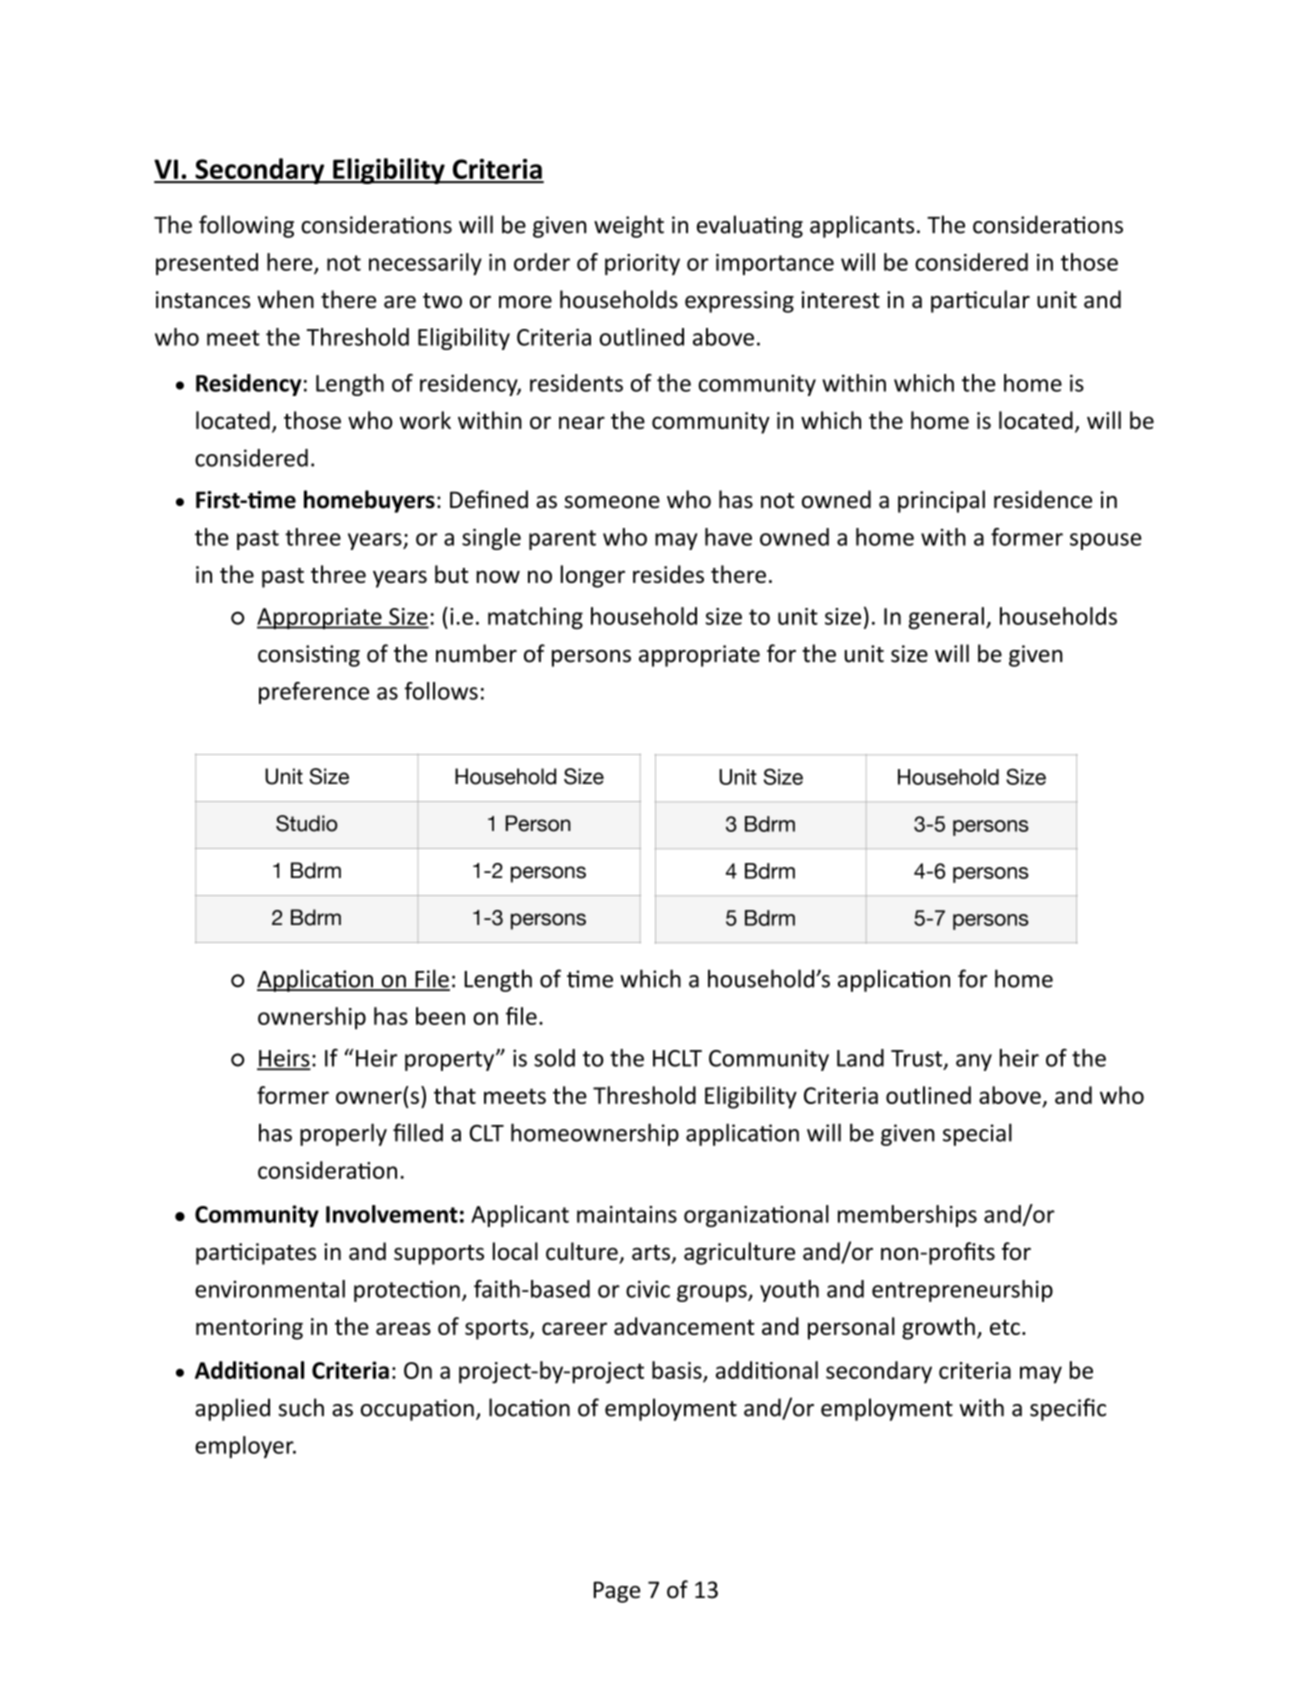  What do you see at coordinates (840, 300) in the screenshot?
I see `interest` at bounding box center [840, 300].
